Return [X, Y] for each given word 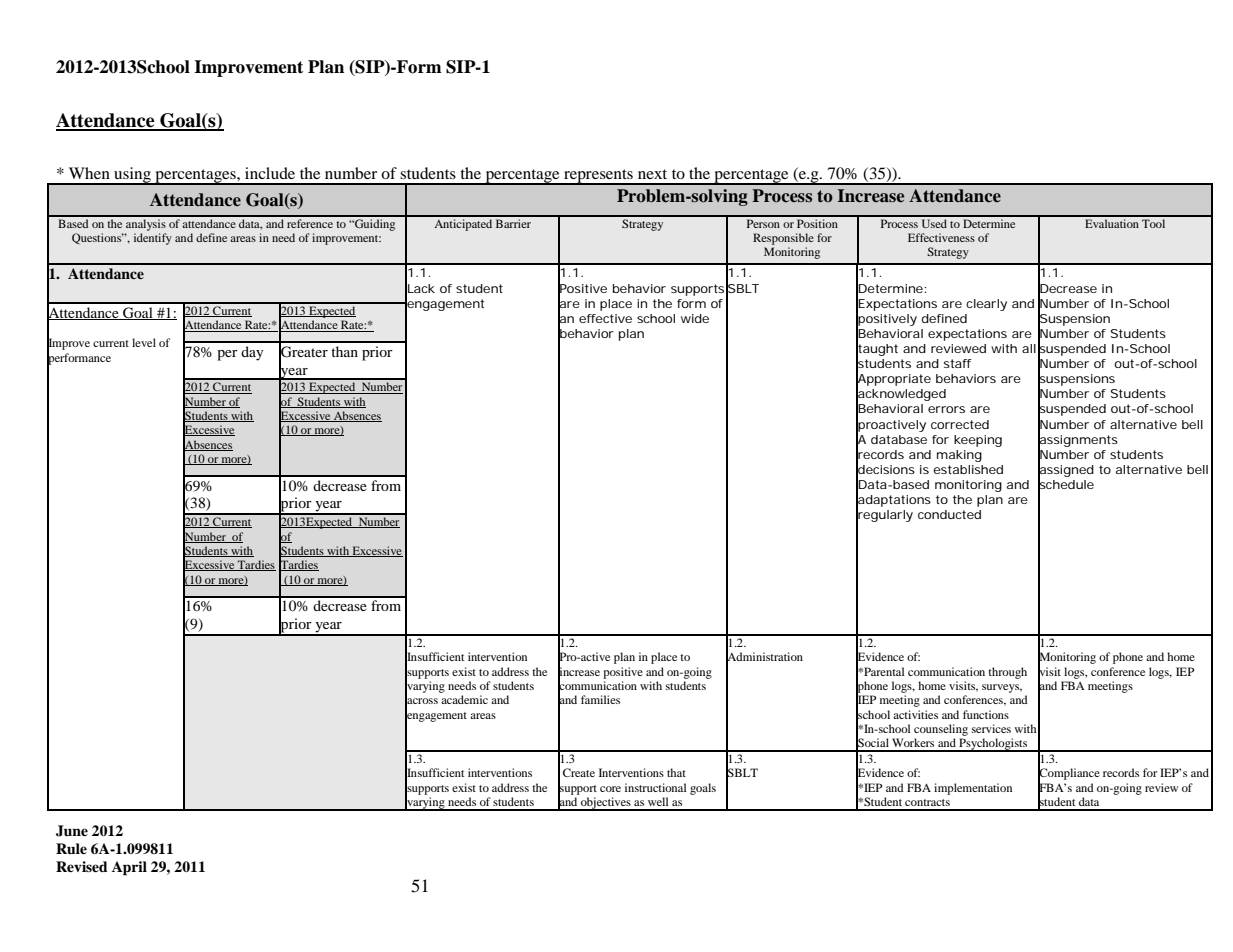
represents [598, 177]
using [132, 176]
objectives [606, 804]
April [129, 868]
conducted [949, 514]
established [968, 469]
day [252, 353]
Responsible [783, 239]
